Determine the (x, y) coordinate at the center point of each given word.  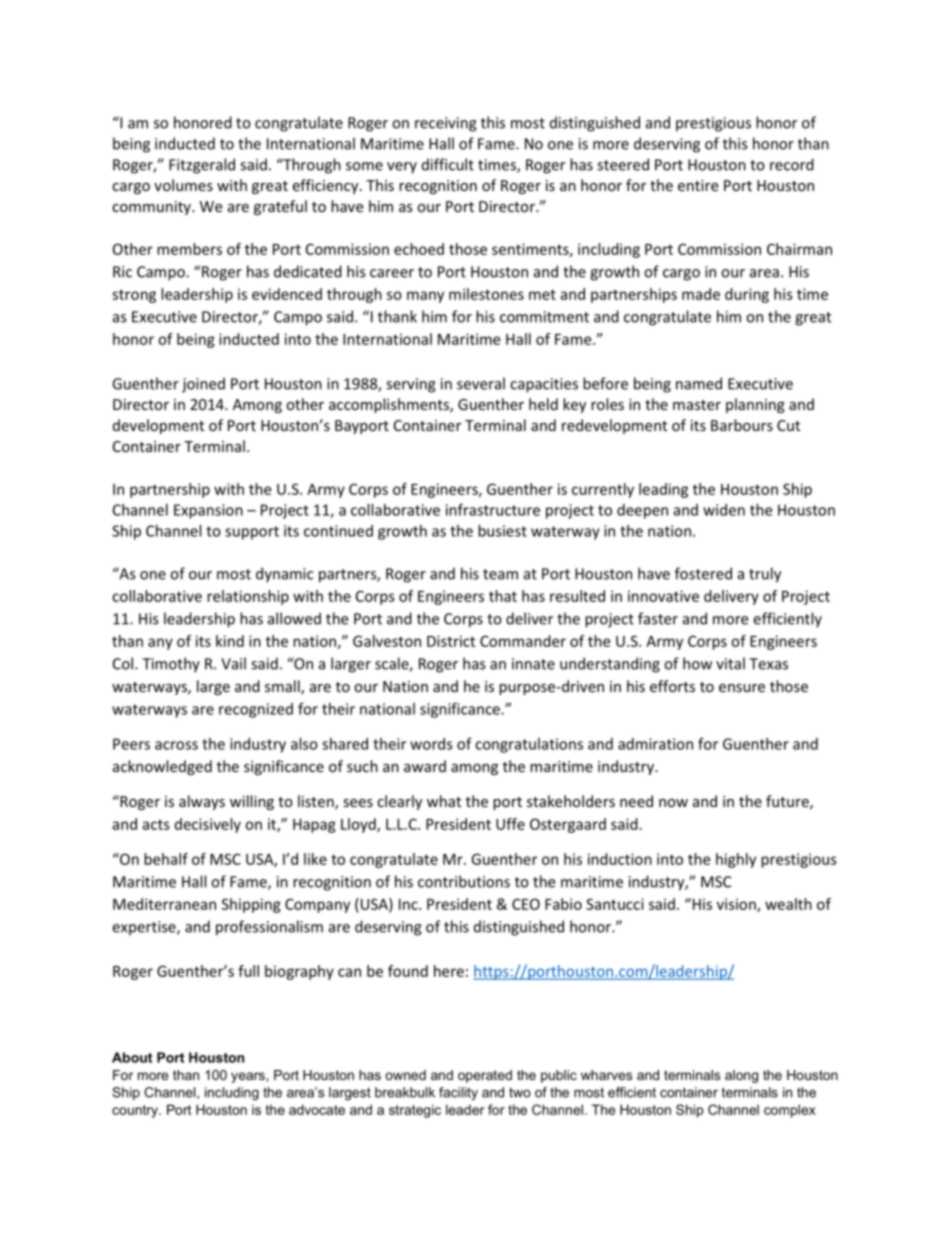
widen (724, 510)
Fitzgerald (202, 166)
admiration (655, 744)
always (202, 802)
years (249, 1077)
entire (698, 185)
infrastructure (493, 509)
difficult (448, 164)
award (425, 766)
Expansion (208, 511)
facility (458, 1093)
